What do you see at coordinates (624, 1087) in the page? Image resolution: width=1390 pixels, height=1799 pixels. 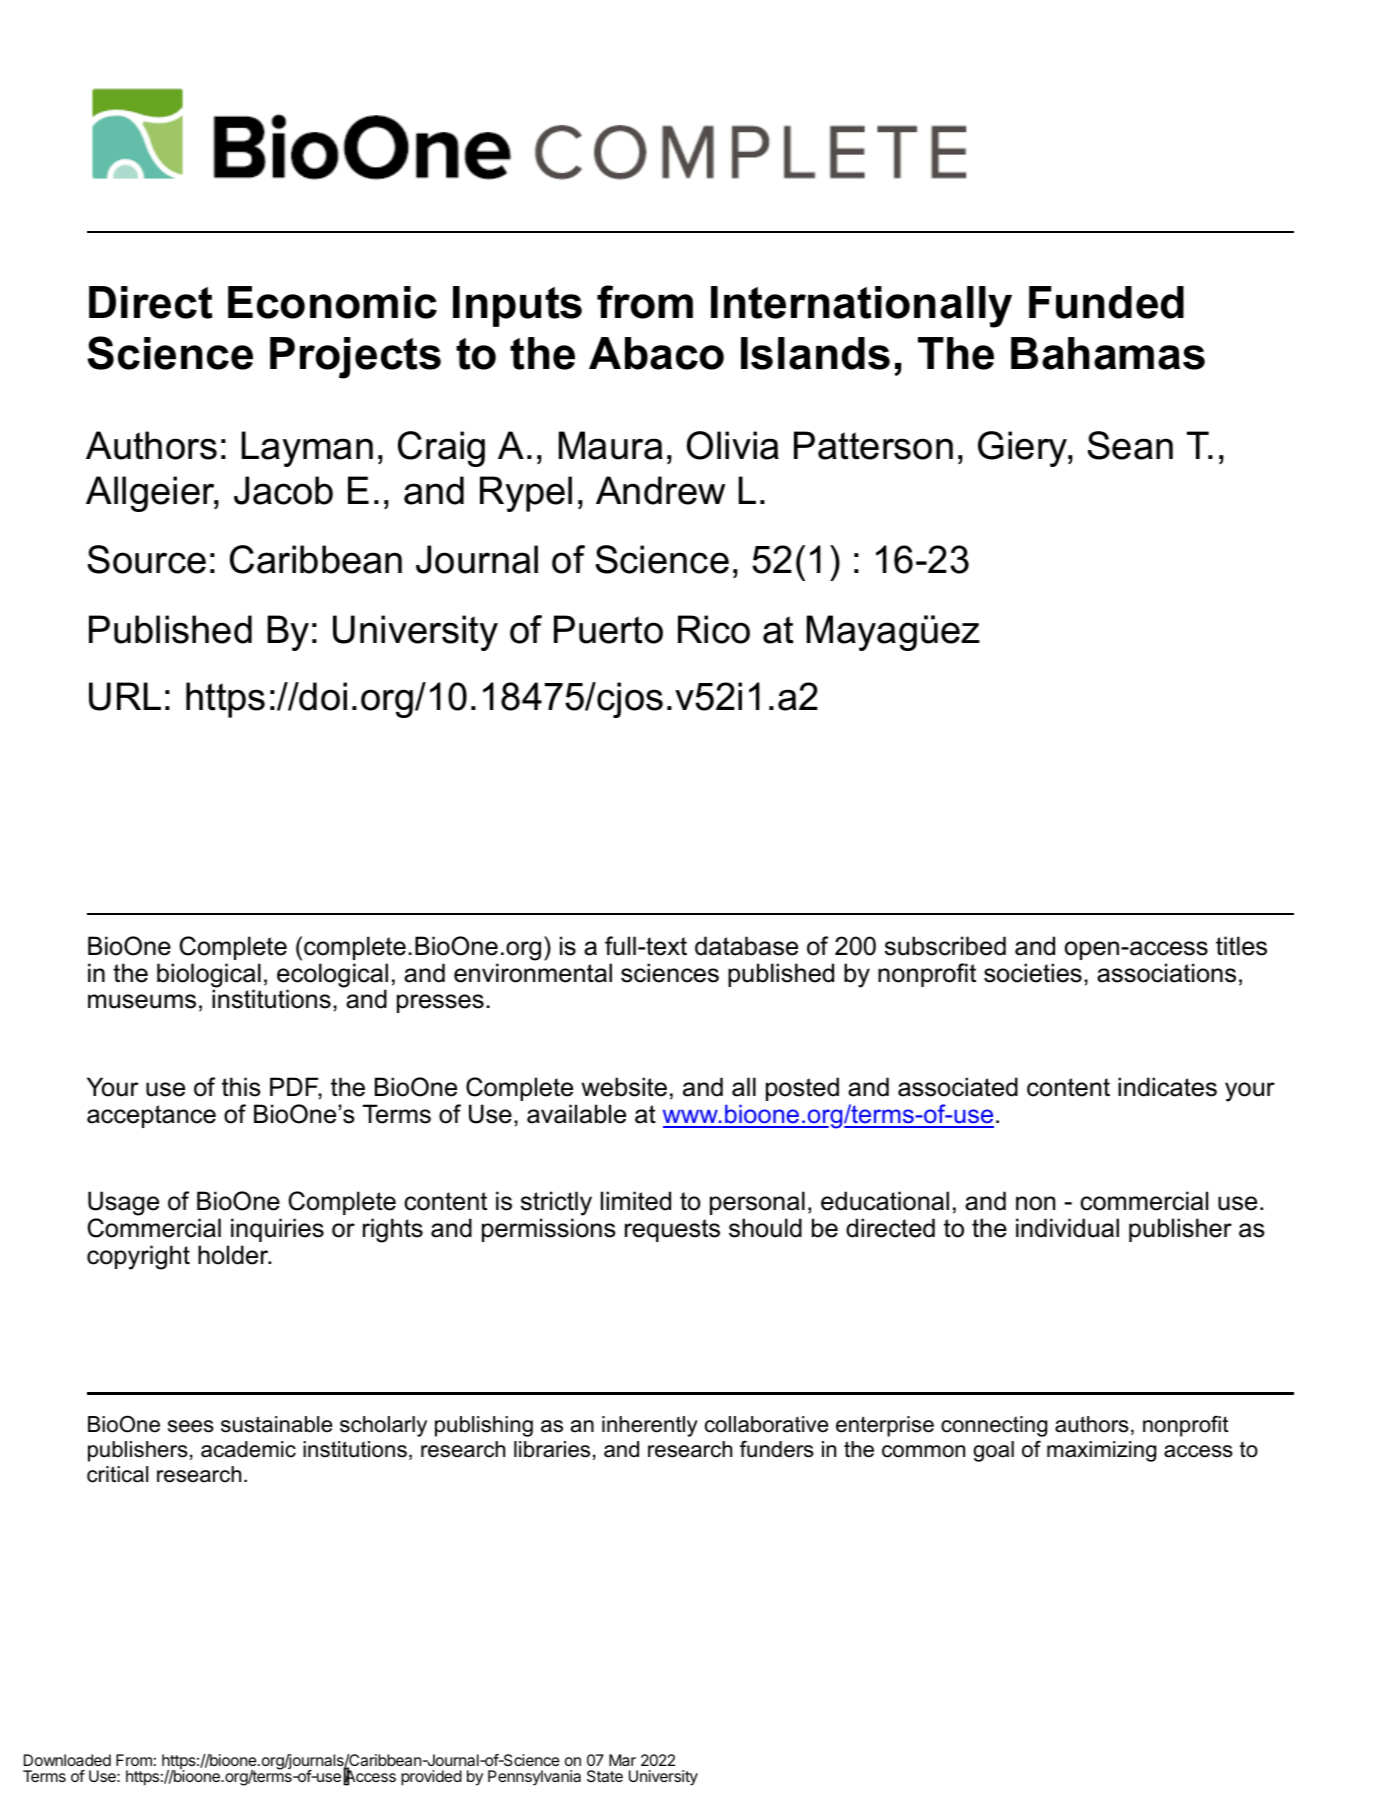 I see `website` at bounding box center [624, 1087].
